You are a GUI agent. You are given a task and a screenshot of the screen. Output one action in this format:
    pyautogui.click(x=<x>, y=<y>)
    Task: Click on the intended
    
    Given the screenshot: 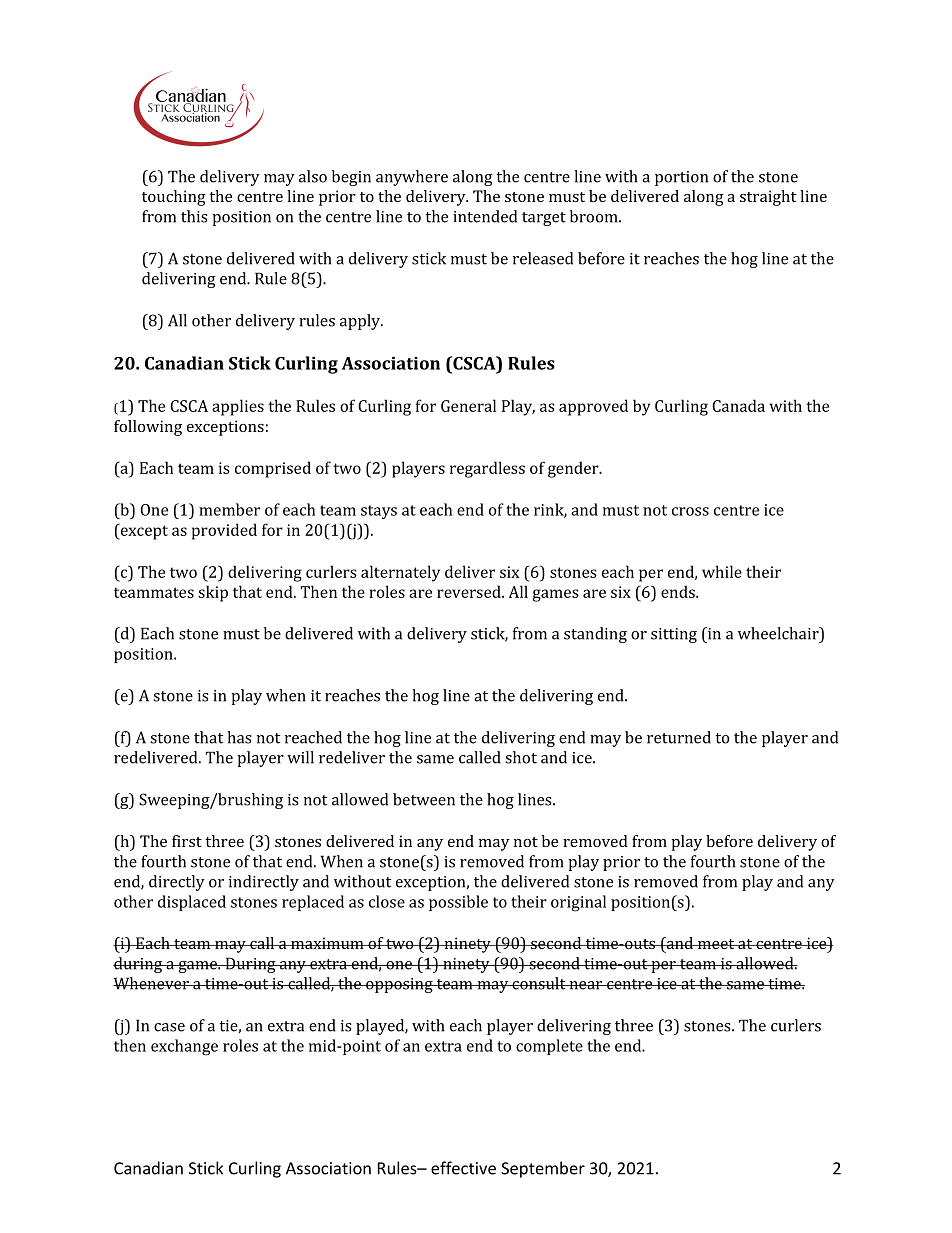 What is the action you would take?
    pyautogui.click(x=485, y=216)
